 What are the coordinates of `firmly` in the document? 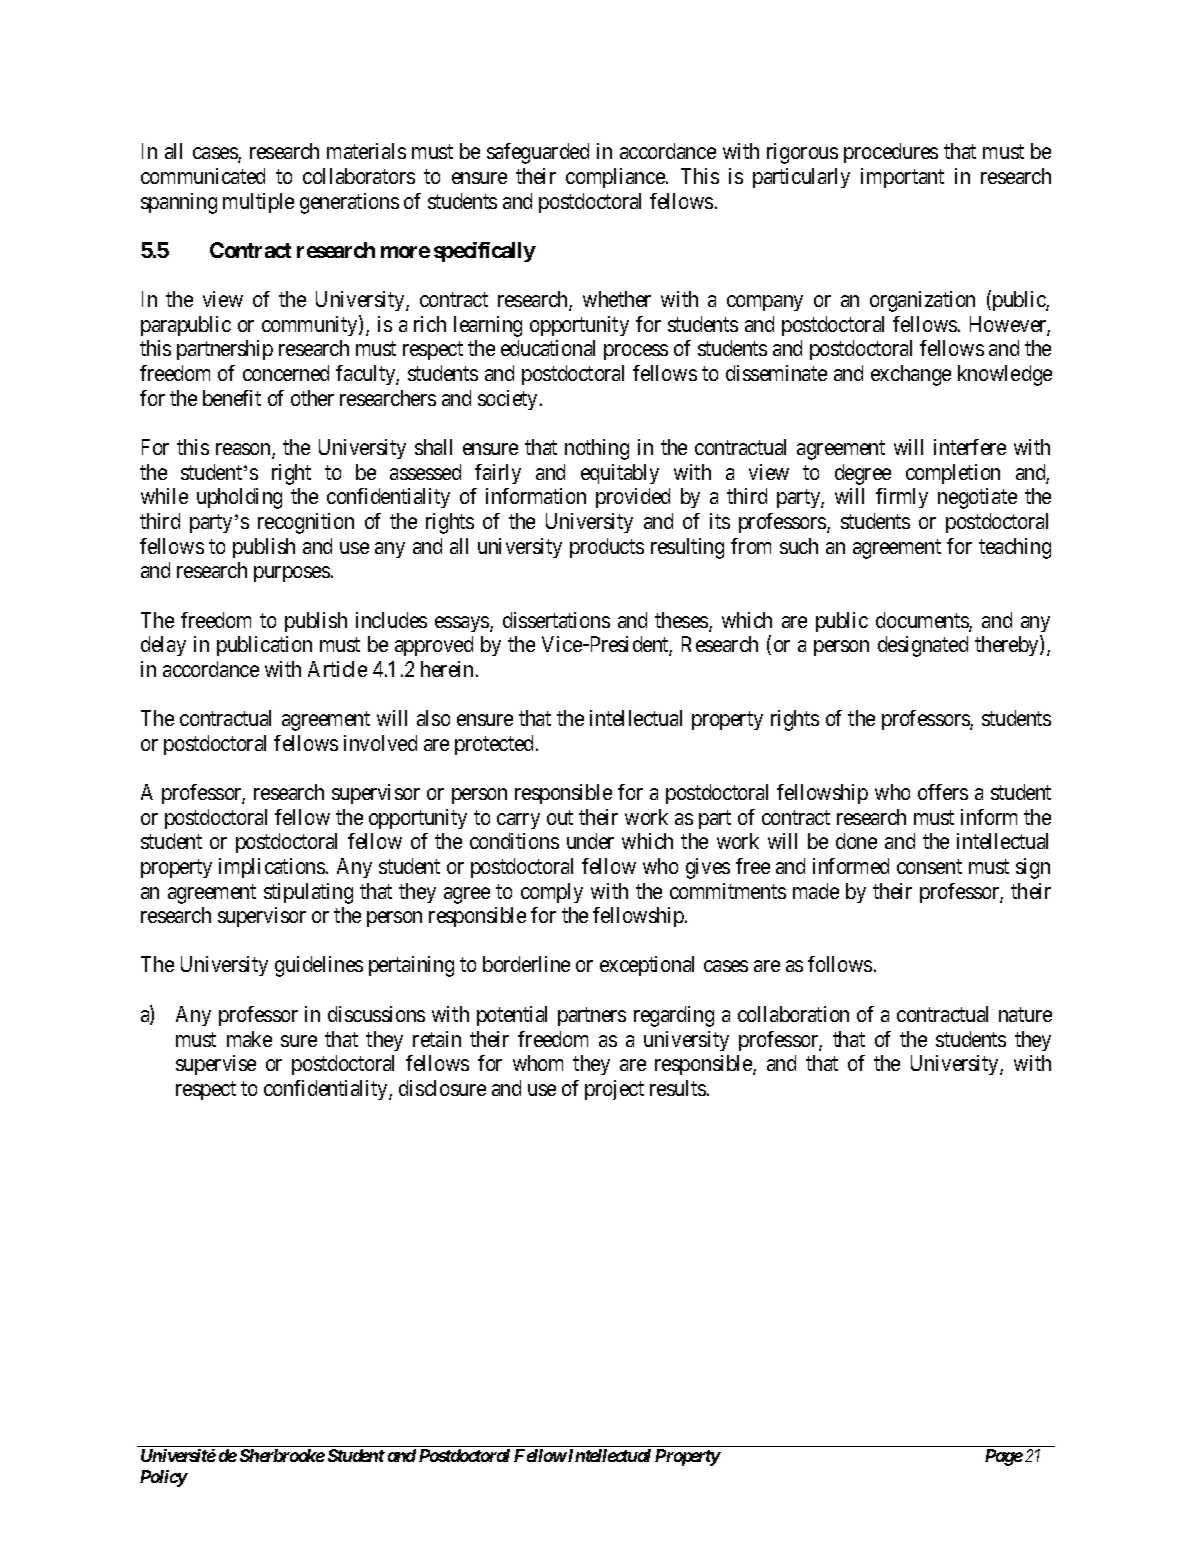 It's located at (902, 498).
